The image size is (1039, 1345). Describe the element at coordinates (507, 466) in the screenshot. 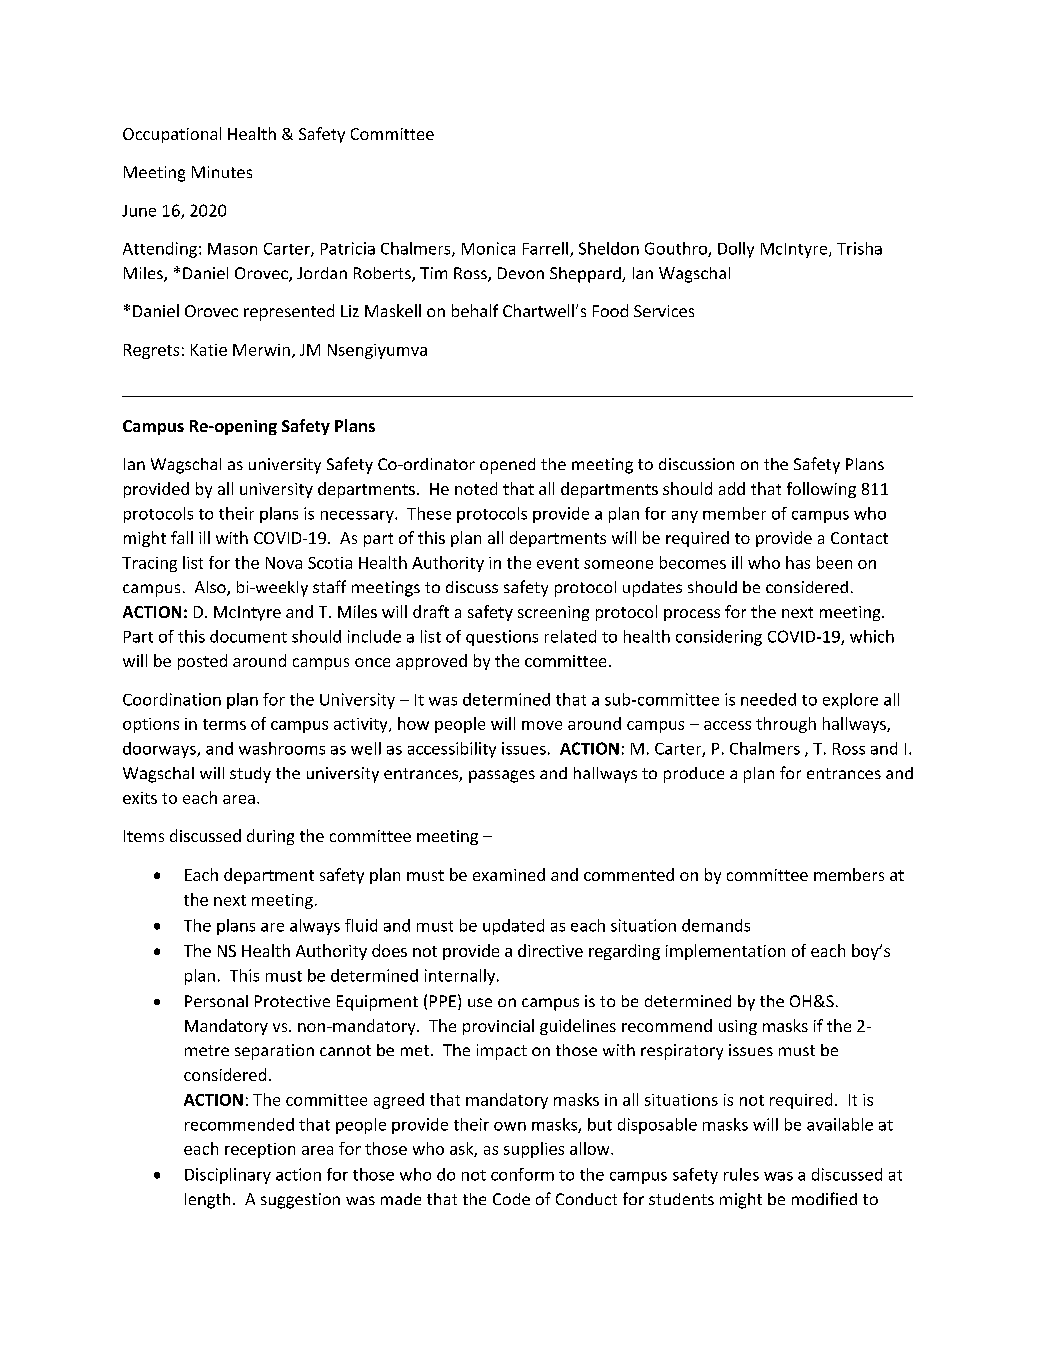

I see `opened` at that location.
